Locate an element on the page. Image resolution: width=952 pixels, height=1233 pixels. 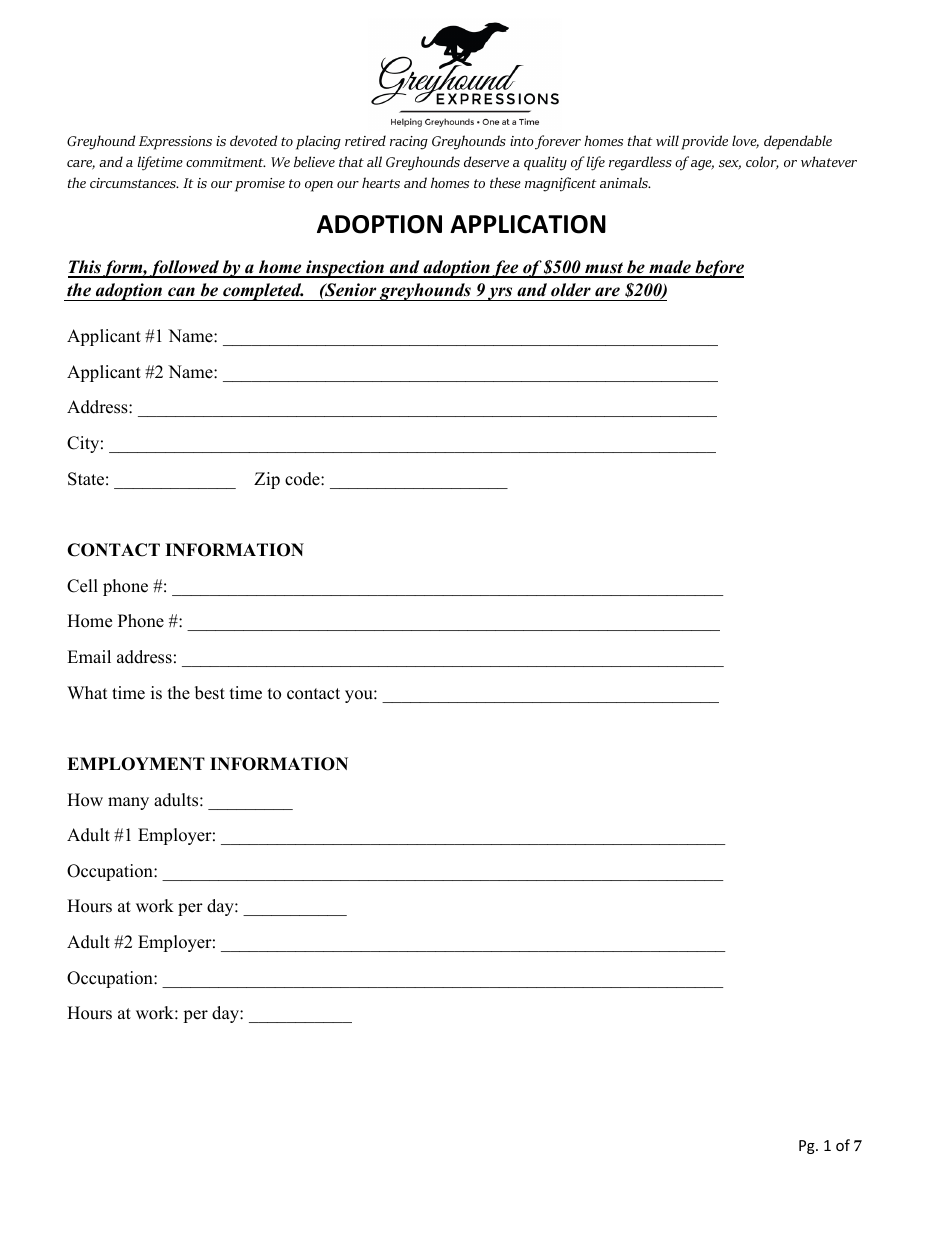
yrs is located at coordinates (500, 294).
